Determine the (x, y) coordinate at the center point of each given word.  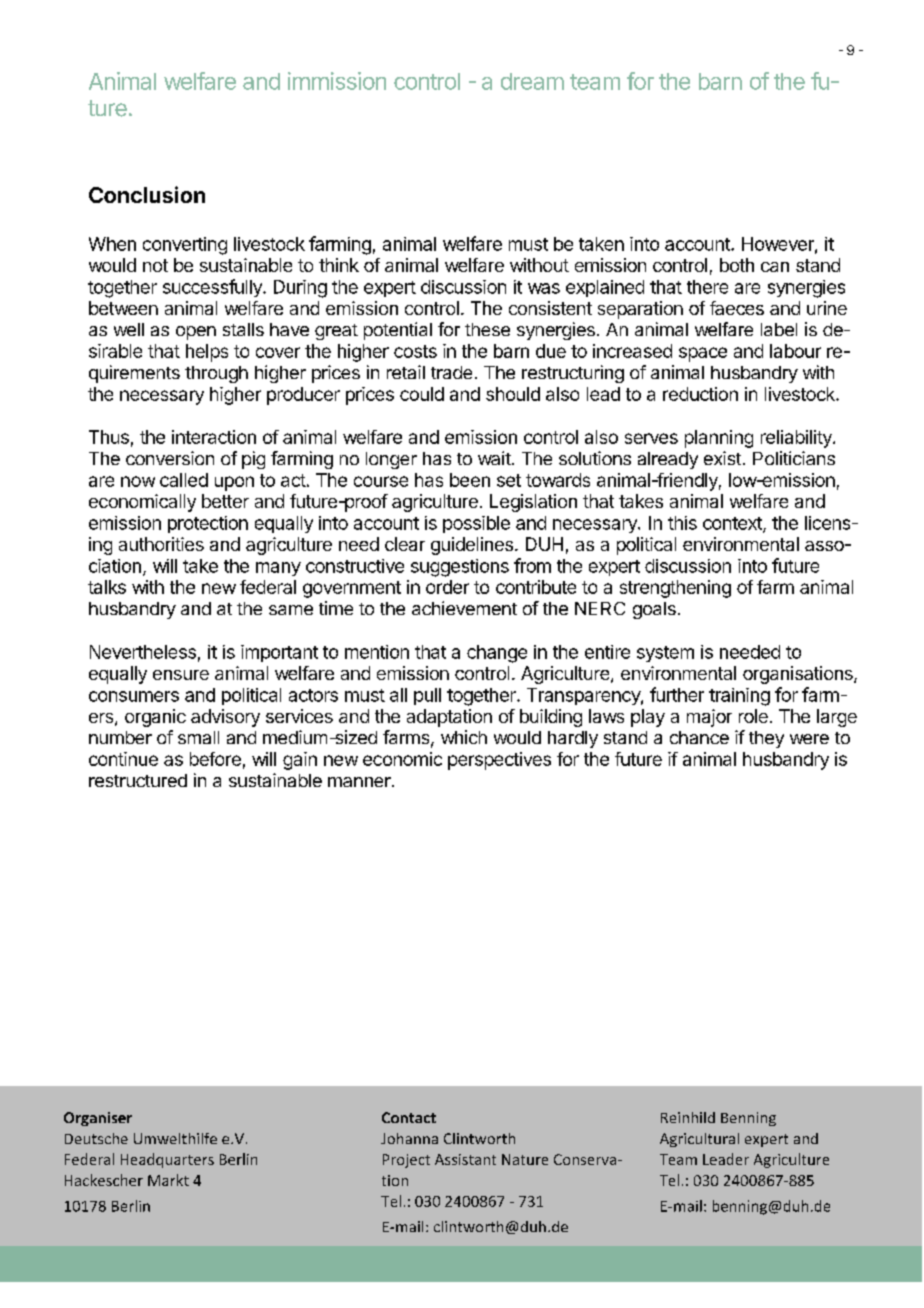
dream (532, 81)
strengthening (675, 589)
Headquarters (167, 1160)
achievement (464, 608)
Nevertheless (143, 652)
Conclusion (147, 194)
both (737, 265)
